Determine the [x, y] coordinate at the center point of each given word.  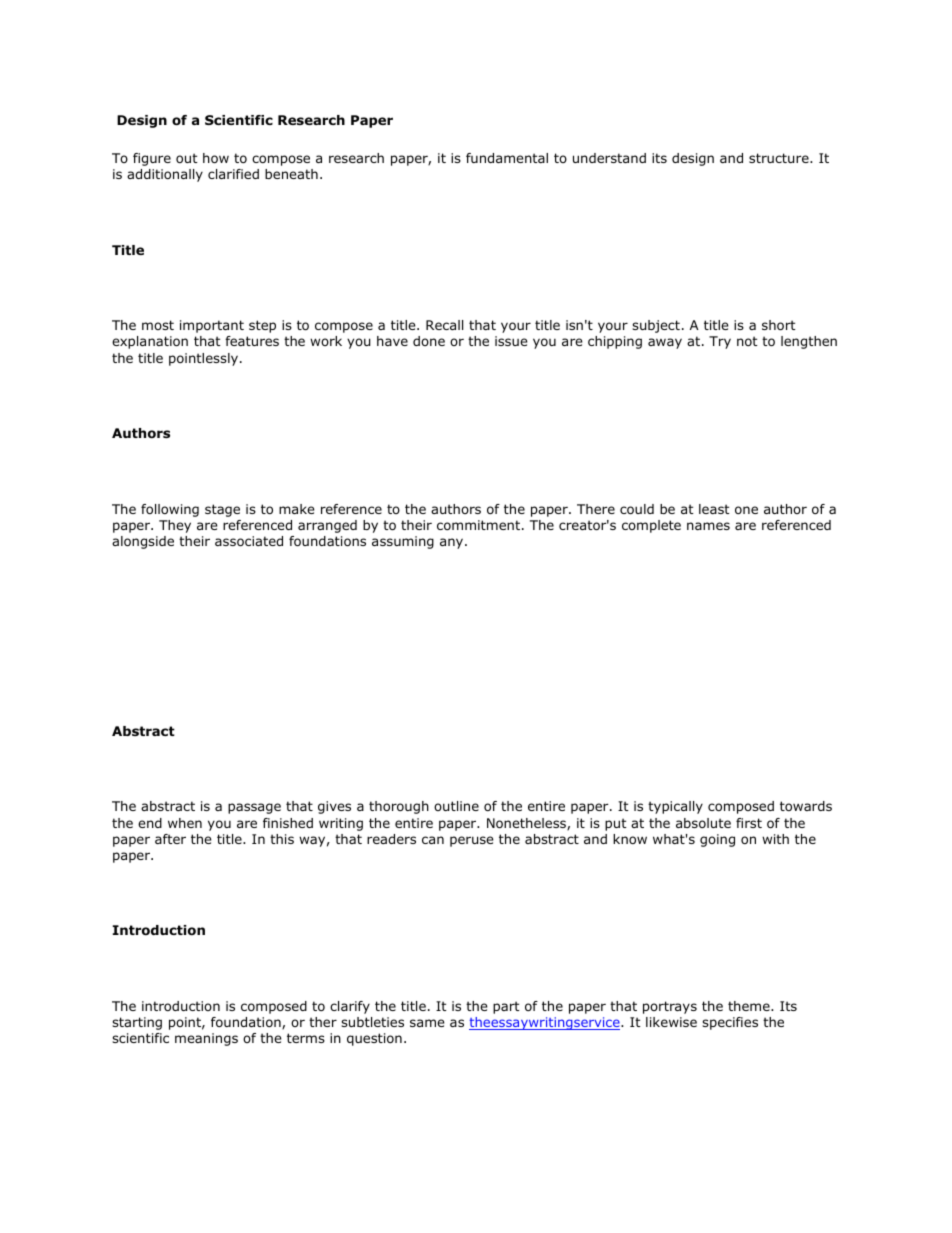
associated [249, 541]
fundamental [507, 158]
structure [780, 158]
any [453, 543]
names [708, 526]
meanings [206, 1039]
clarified [233, 174]
